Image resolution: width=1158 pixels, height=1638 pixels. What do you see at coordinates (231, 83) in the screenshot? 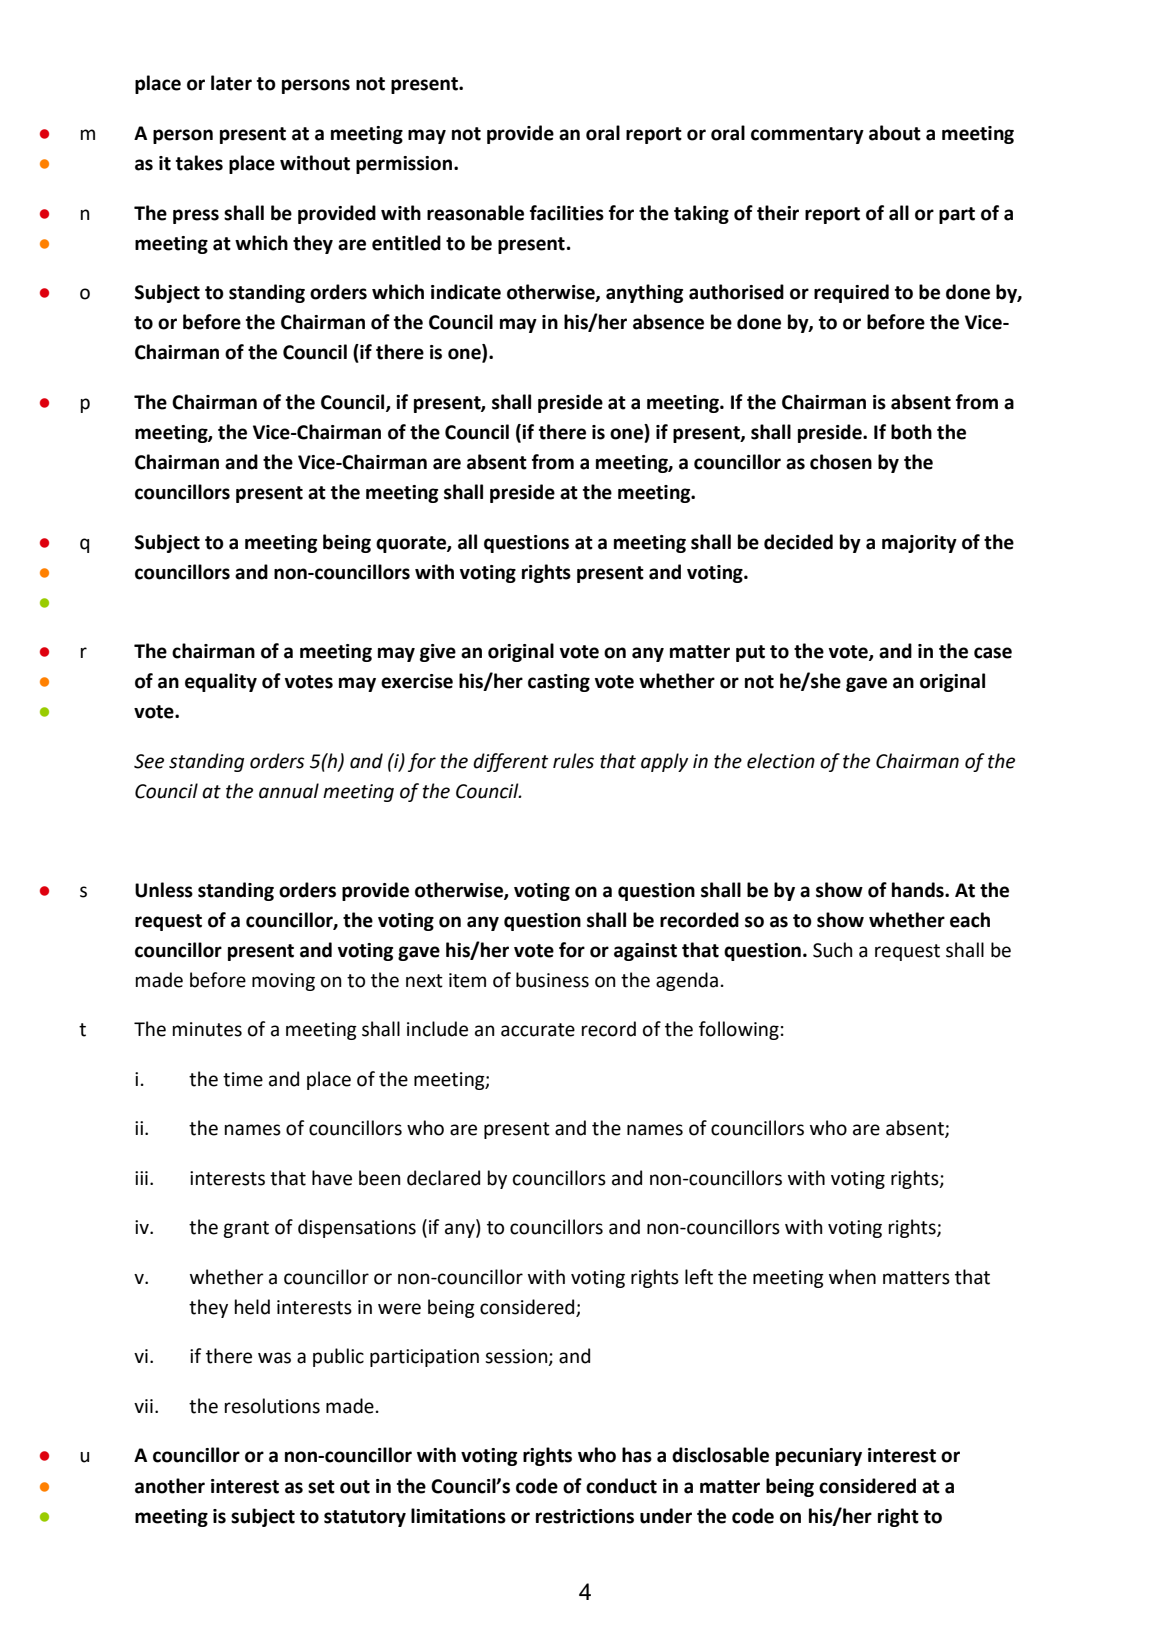
I see `later` at bounding box center [231, 83].
